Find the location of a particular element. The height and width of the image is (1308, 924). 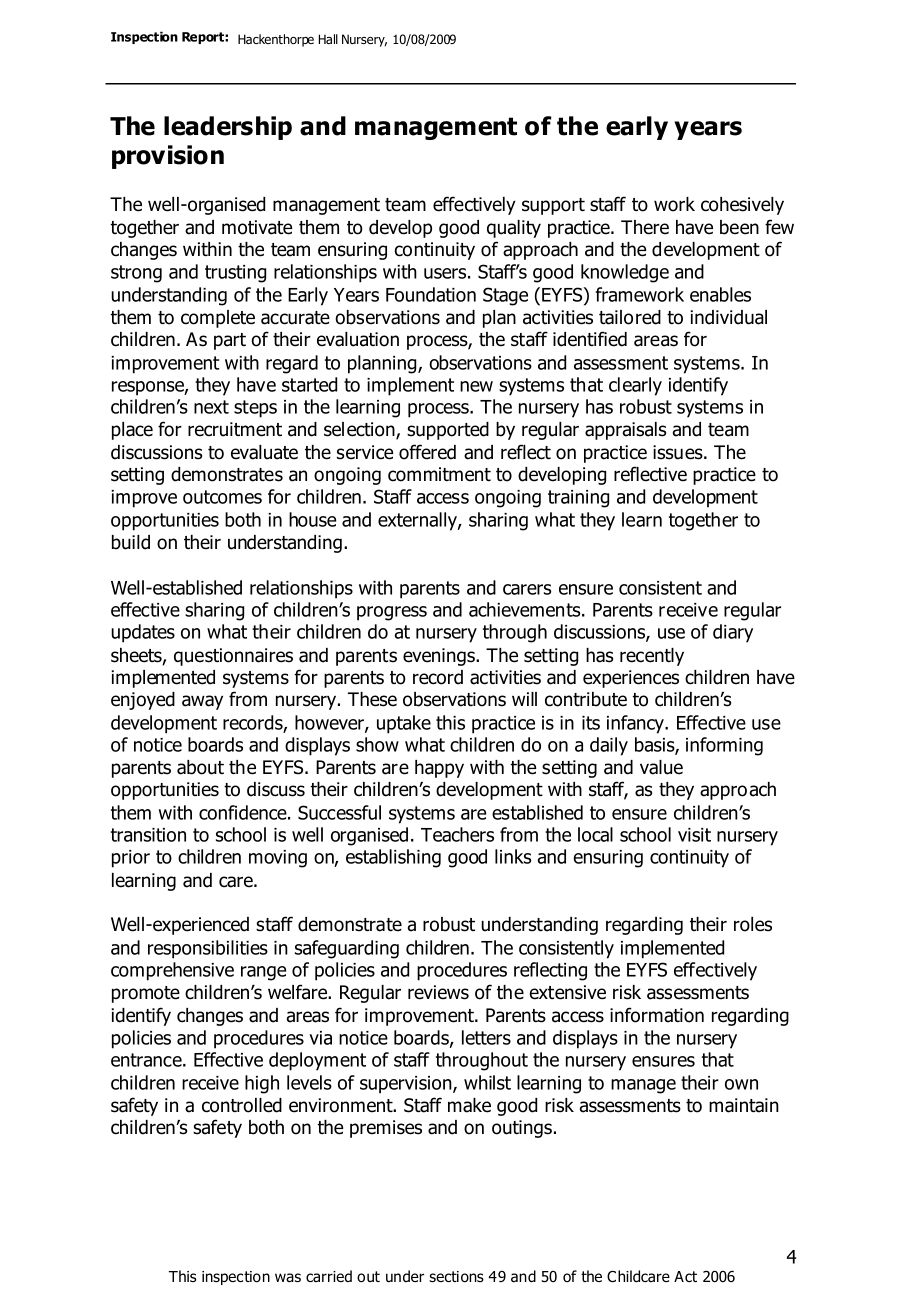

diary is located at coordinates (733, 633).
